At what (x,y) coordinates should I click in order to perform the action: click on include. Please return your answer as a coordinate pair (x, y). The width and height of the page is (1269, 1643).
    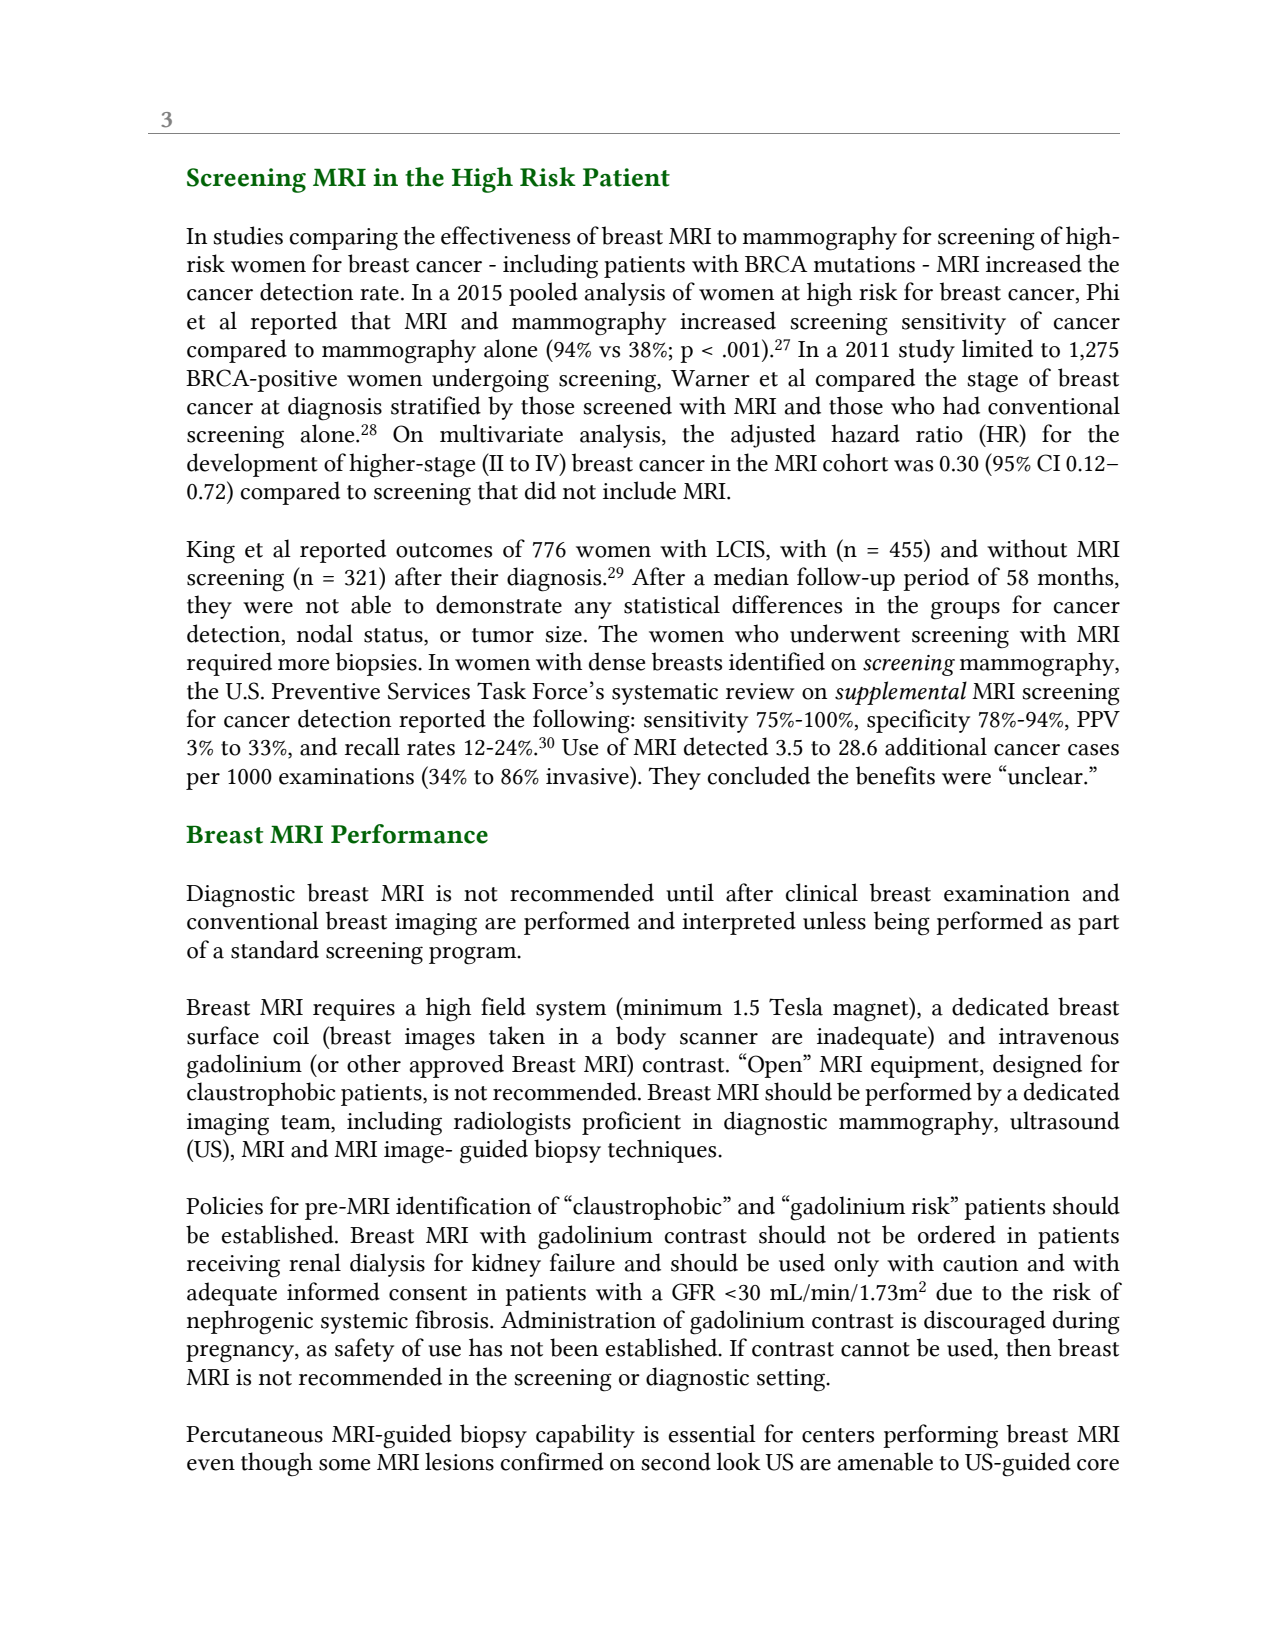
    Looking at the image, I should click on (639, 490).
